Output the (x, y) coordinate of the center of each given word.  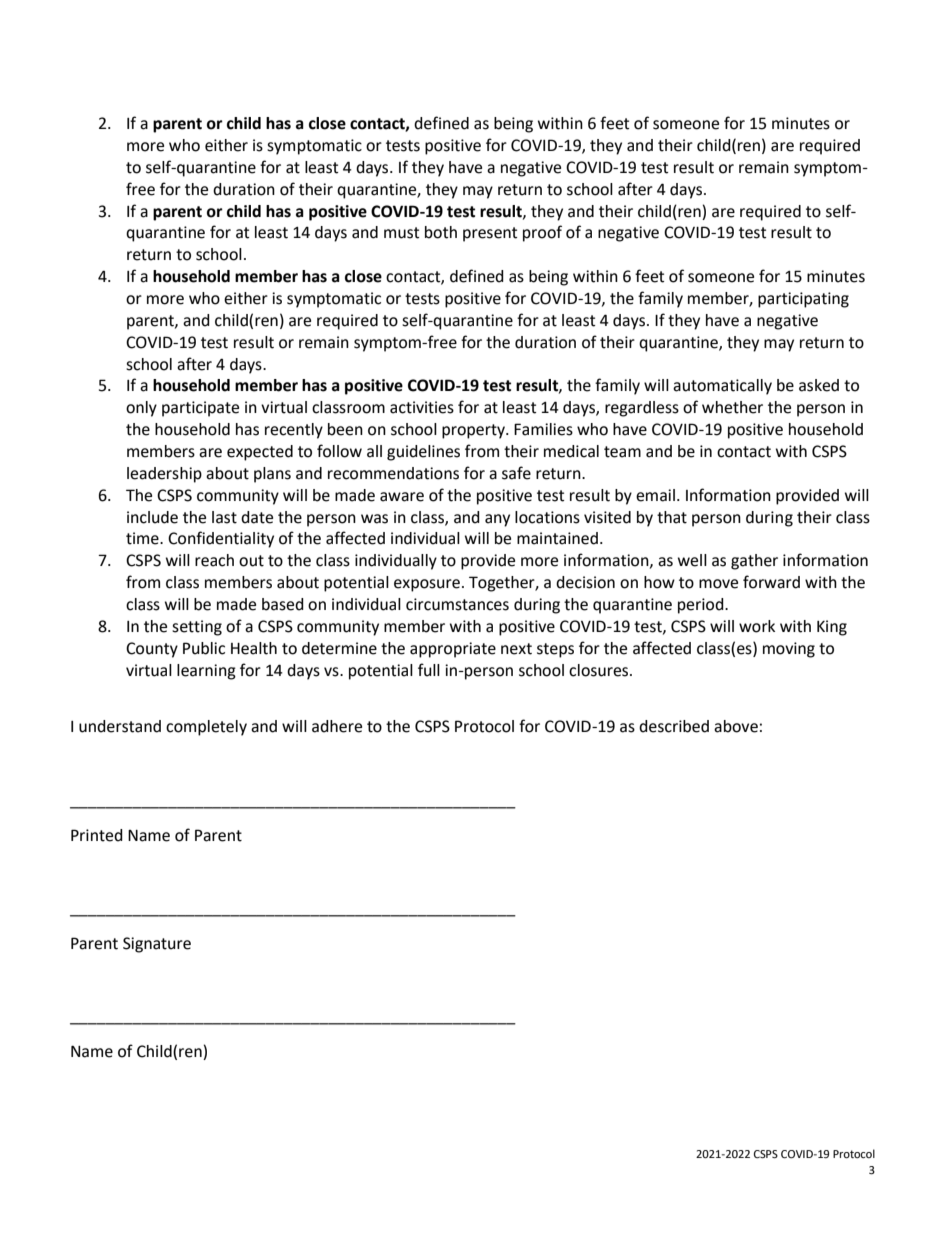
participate (200, 409)
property (474, 431)
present (490, 234)
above (736, 726)
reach (214, 560)
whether (732, 407)
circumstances (457, 604)
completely (206, 728)
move (718, 584)
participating (803, 300)
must (401, 233)
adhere (337, 726)
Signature (157, 945)
